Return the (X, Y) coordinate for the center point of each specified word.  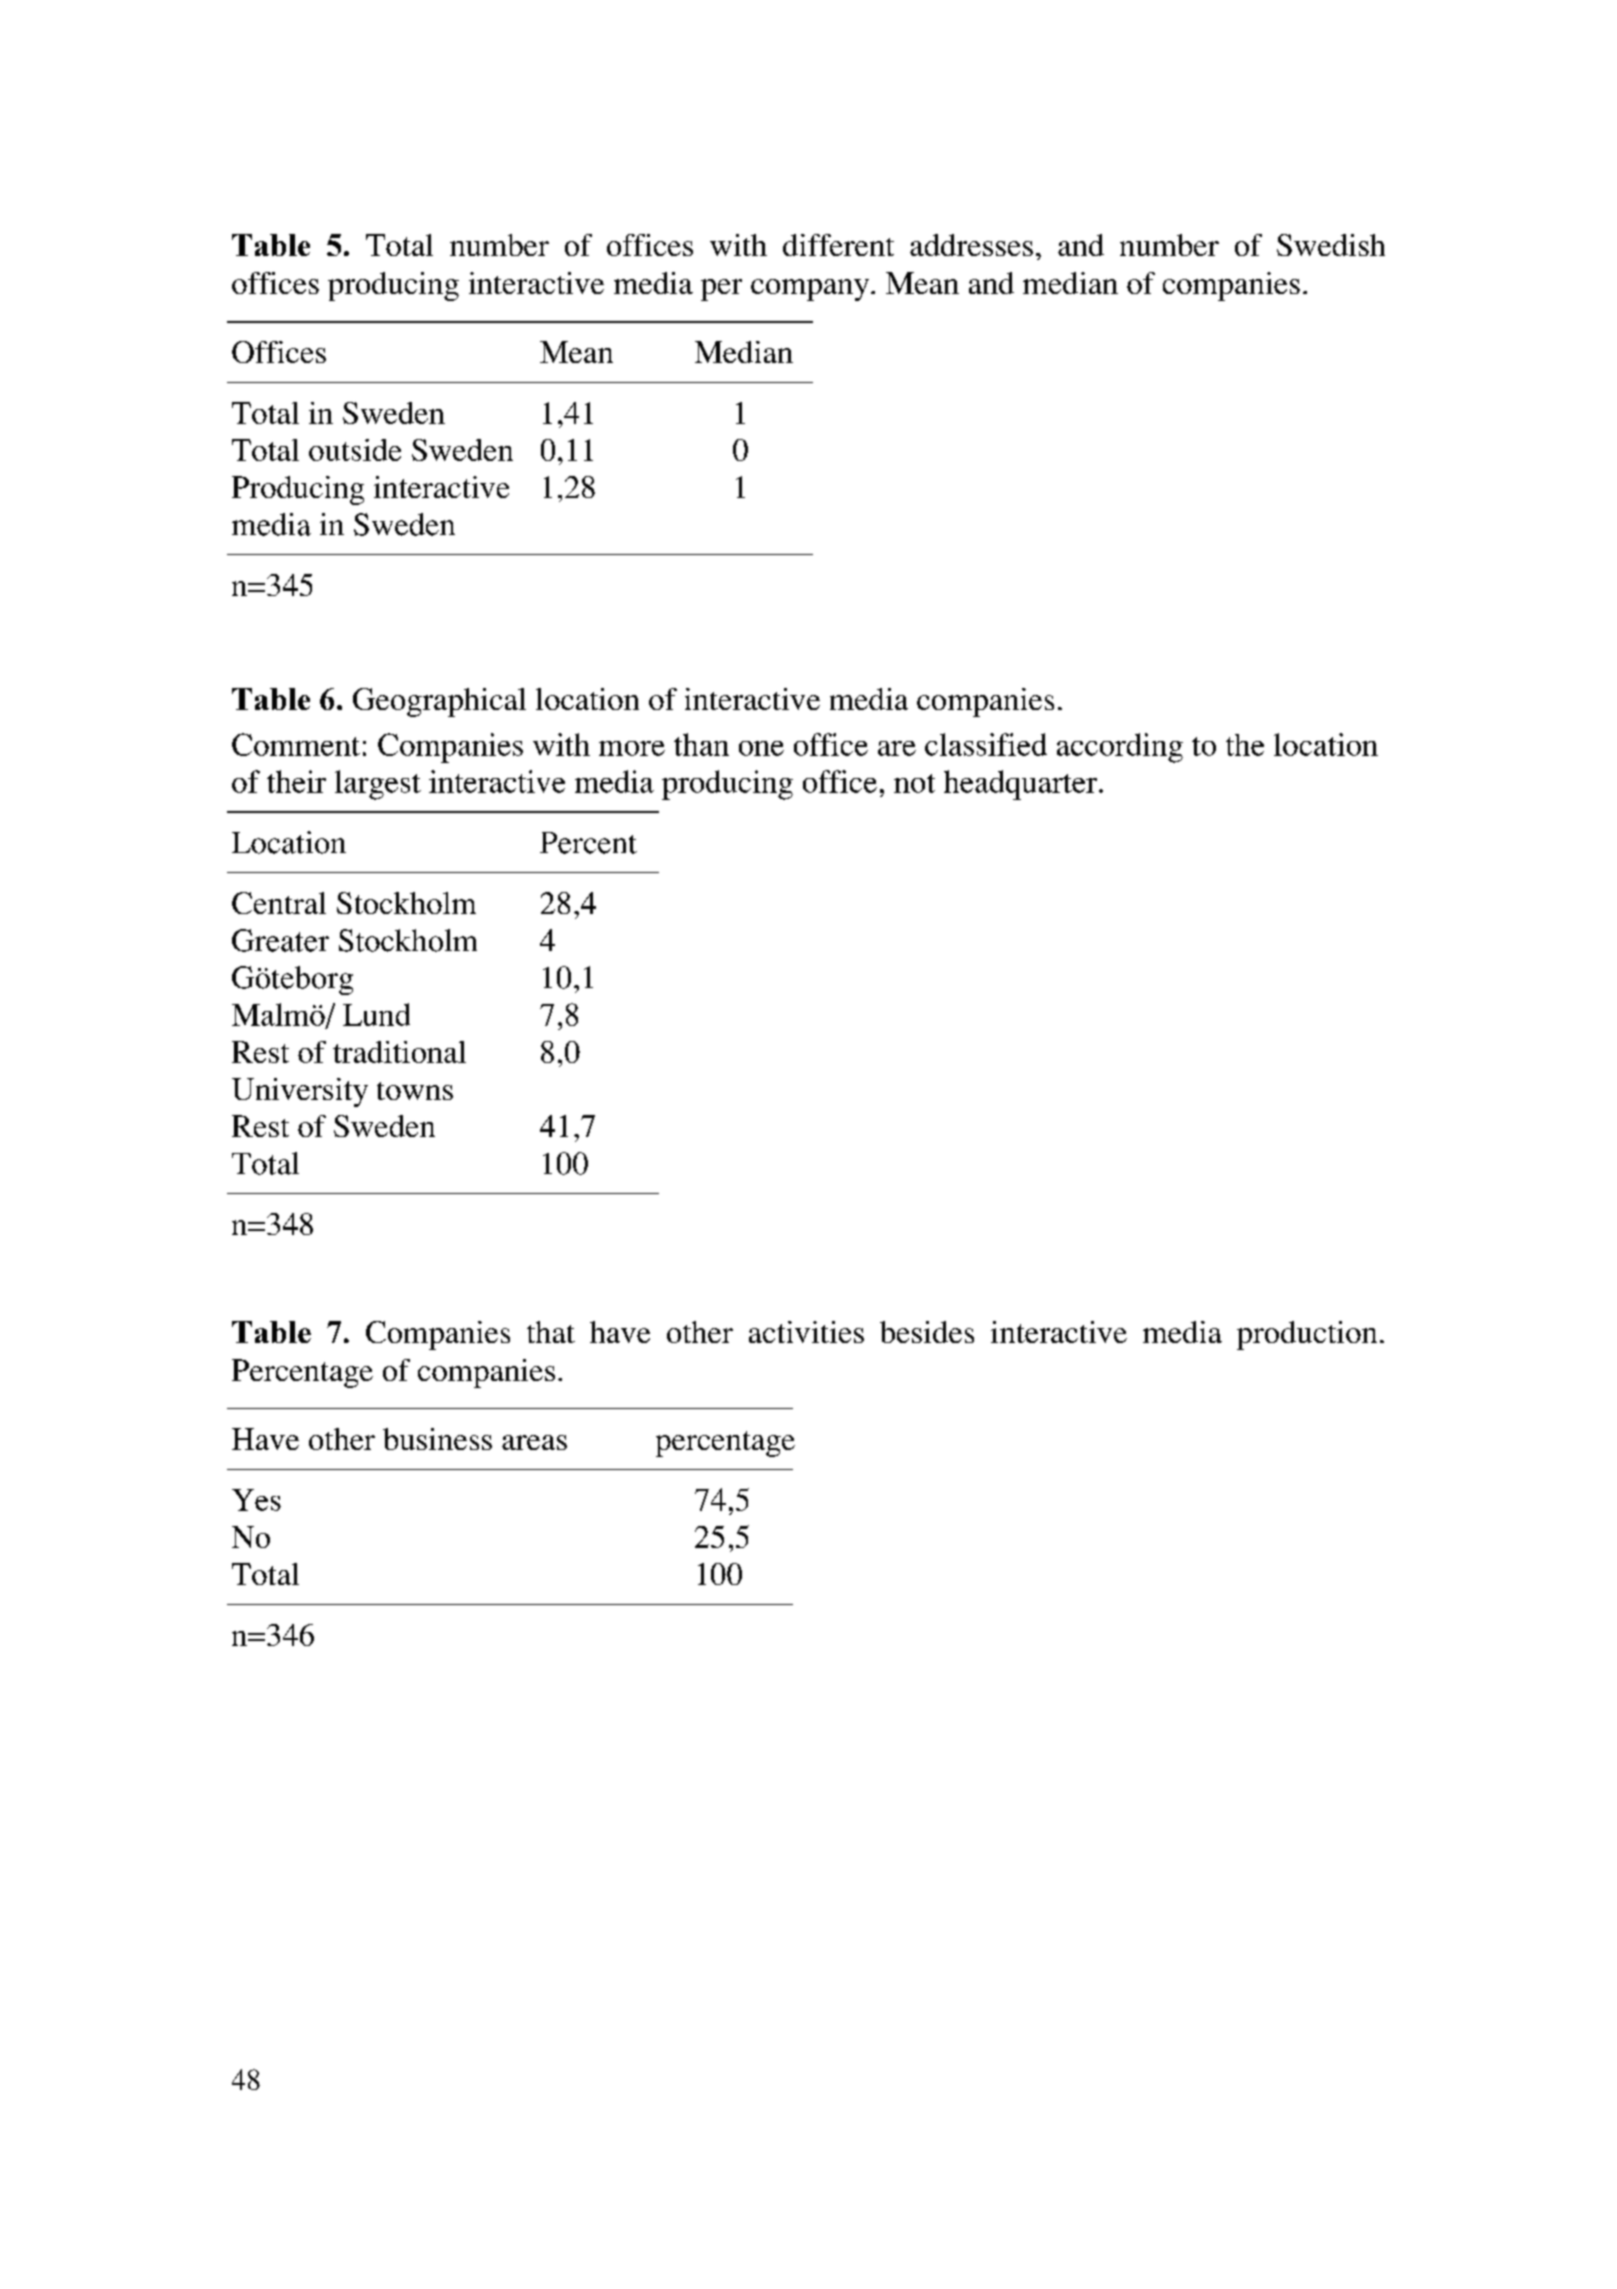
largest (378, 785)
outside (355, 450)
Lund (376, 1014)
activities (806, 1332)
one (761, 748)
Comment (296, 744)
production (1307, 1335)
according (1120, 748)
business (437, 1439)
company (811, 290)
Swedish (1331, 245)
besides (927, 1332)
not (914, 783)
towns (415, 1091)
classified (986, 744)
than (701, 744)
